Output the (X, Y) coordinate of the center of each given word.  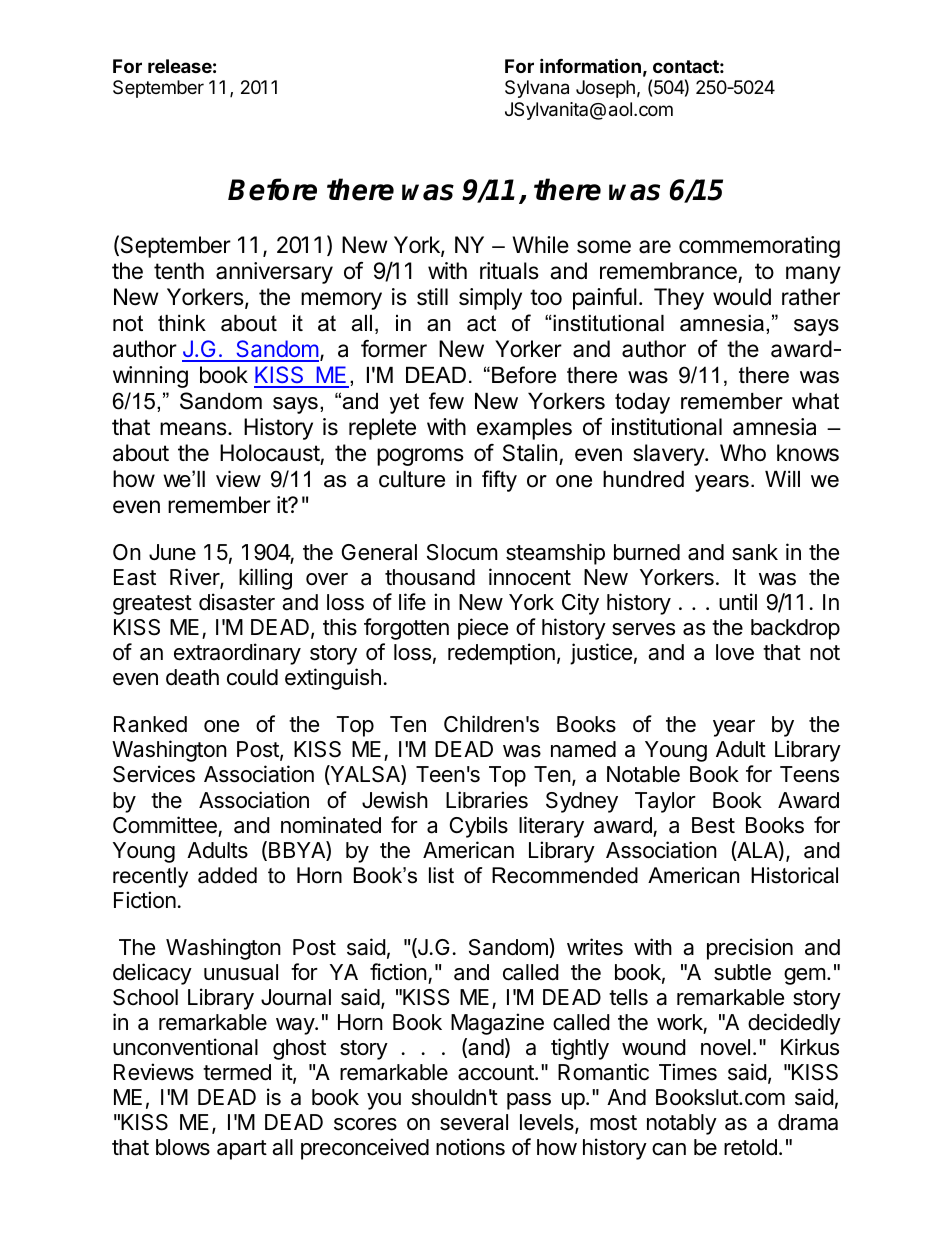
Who (743, 453)
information (590, 65)
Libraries (487, 800)
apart (242, 1150)
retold (750, 1147)
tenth (179, 271)
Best (713, 825)
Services (154, 774)
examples (524, 429)
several (474, 1122)
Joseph (605, 89)
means (194, 429)
